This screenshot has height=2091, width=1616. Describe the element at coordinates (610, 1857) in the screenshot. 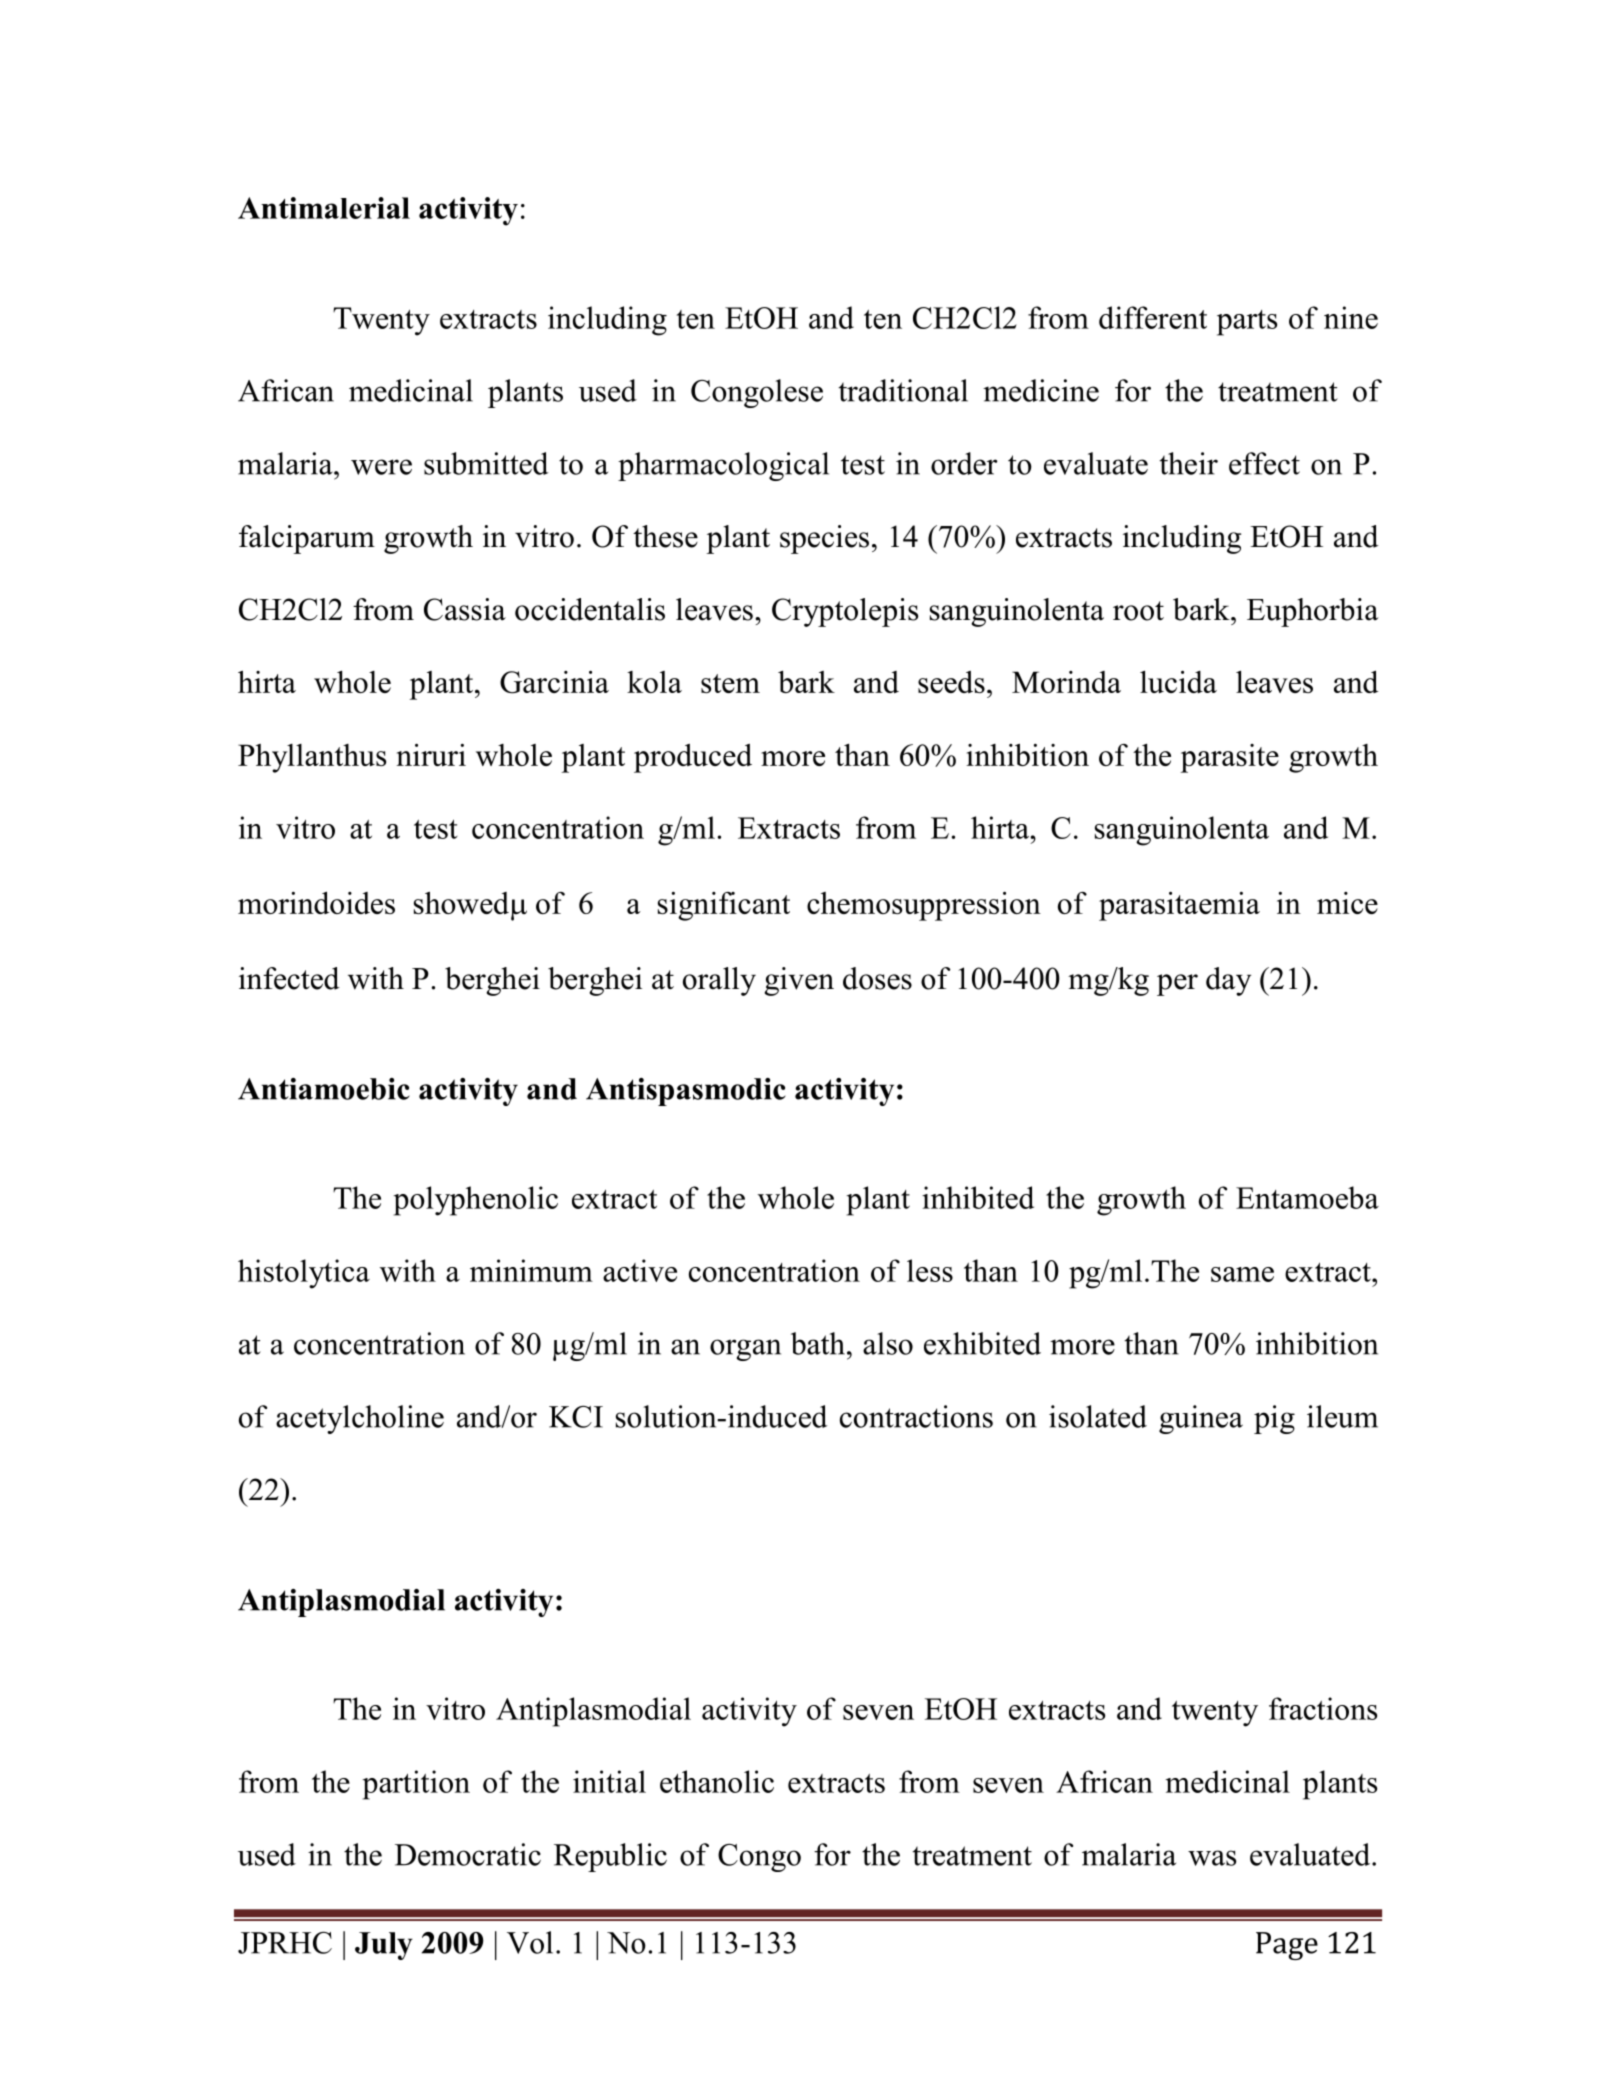

I see `Republic` at that location.
